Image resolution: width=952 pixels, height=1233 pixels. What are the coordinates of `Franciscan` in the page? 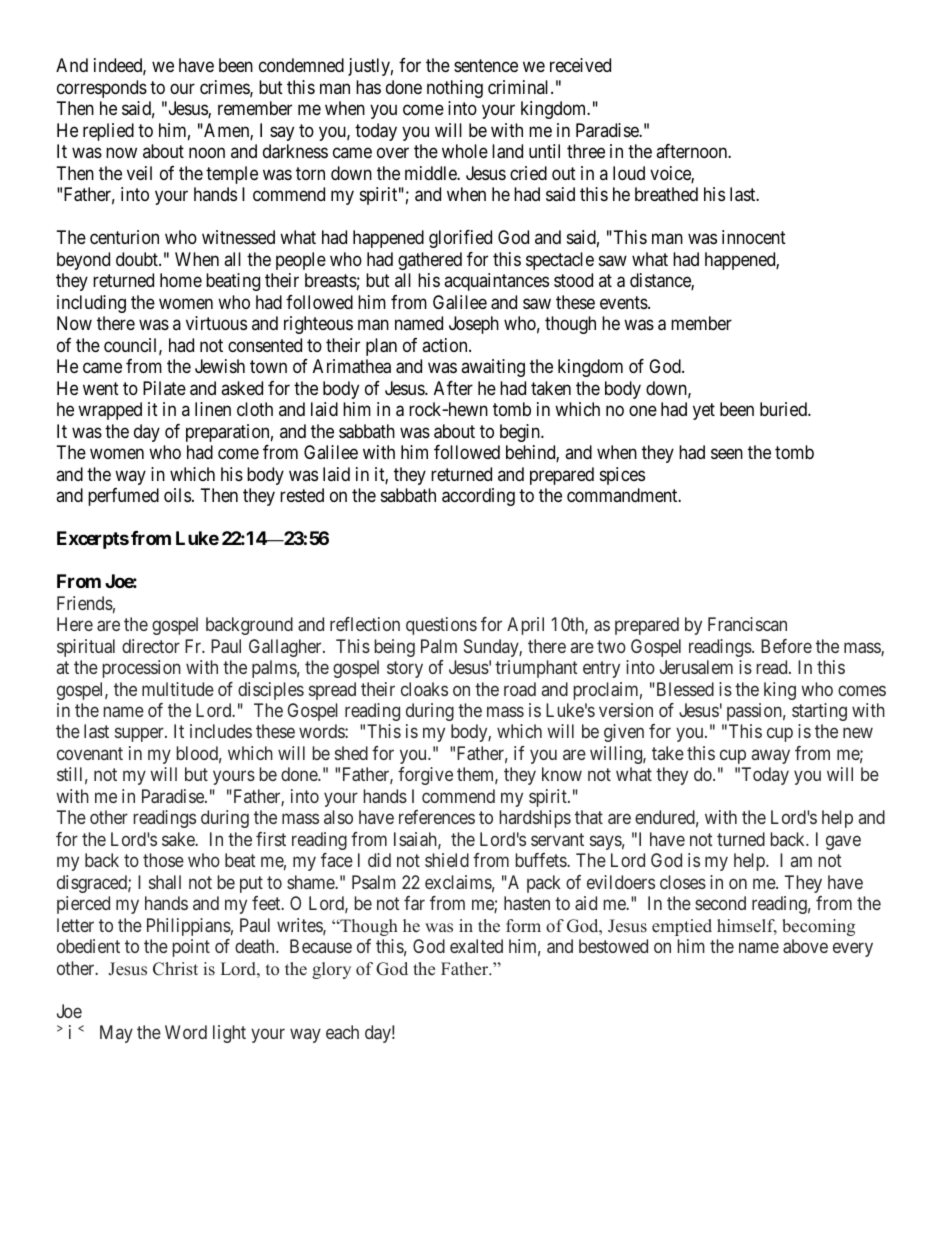 It's located at (747, 624).
